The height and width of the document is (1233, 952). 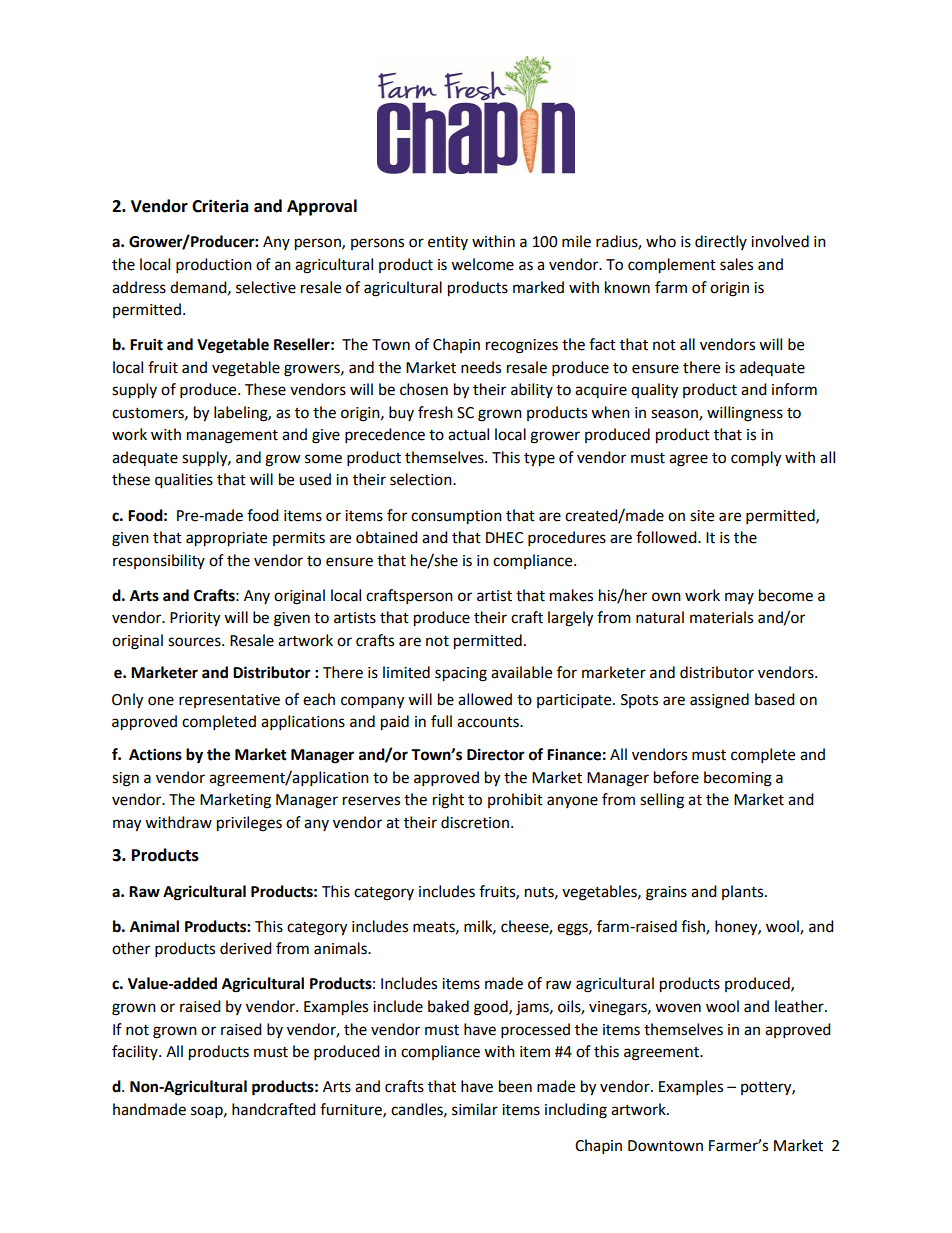 What do you see at coordinates (456, 517) in the document?
I see `consumption` at bounding box center [456, 517].
